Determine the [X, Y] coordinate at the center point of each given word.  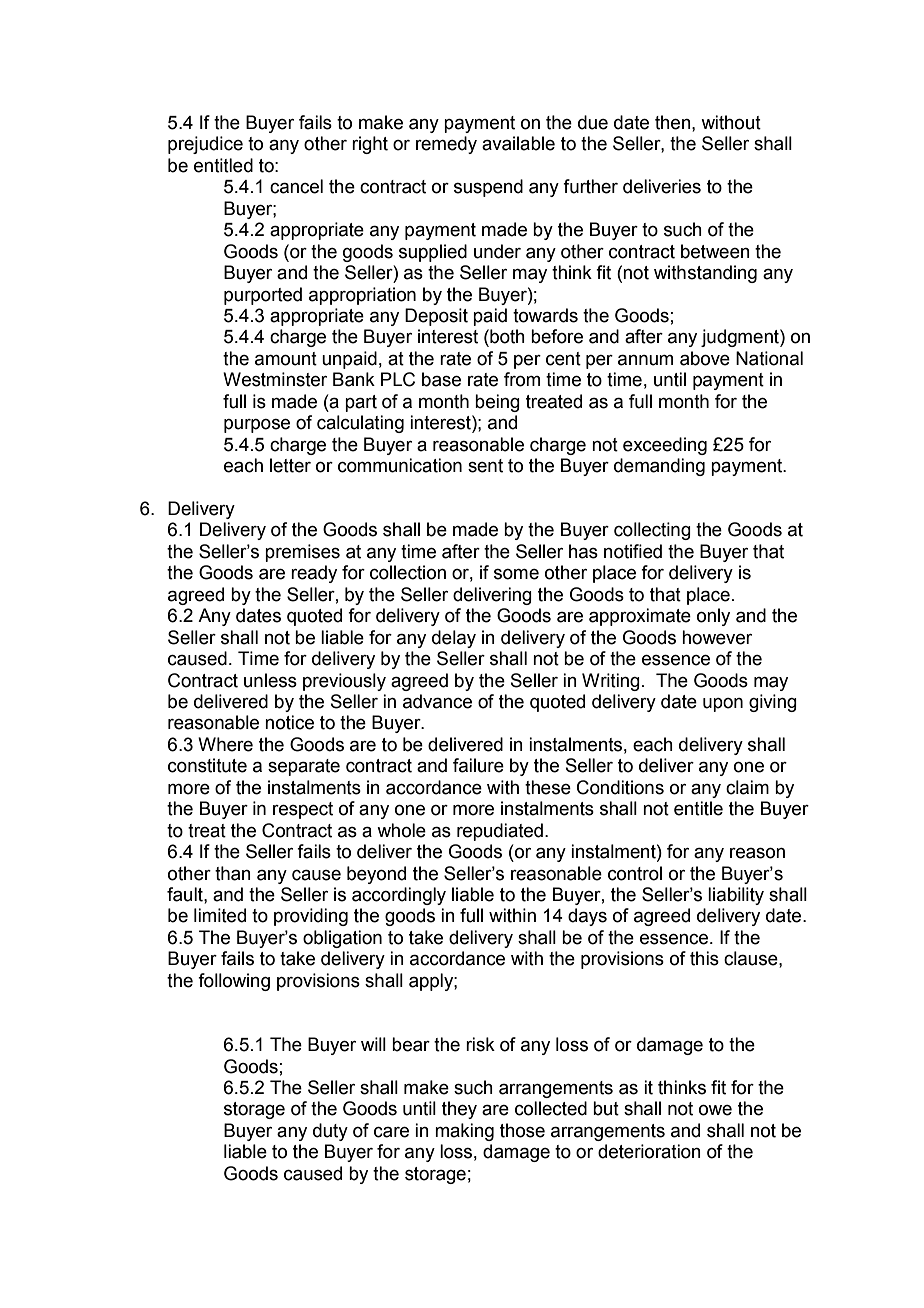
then [674, 122]
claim [747, 787]
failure [478, 765]
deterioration [649, 1151]
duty [330, 1132]
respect [303, 810]
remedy [446, 145]
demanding [659, 467]
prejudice [205, 145]
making [464, 1132]
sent [485, 466]
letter [290, 465]
